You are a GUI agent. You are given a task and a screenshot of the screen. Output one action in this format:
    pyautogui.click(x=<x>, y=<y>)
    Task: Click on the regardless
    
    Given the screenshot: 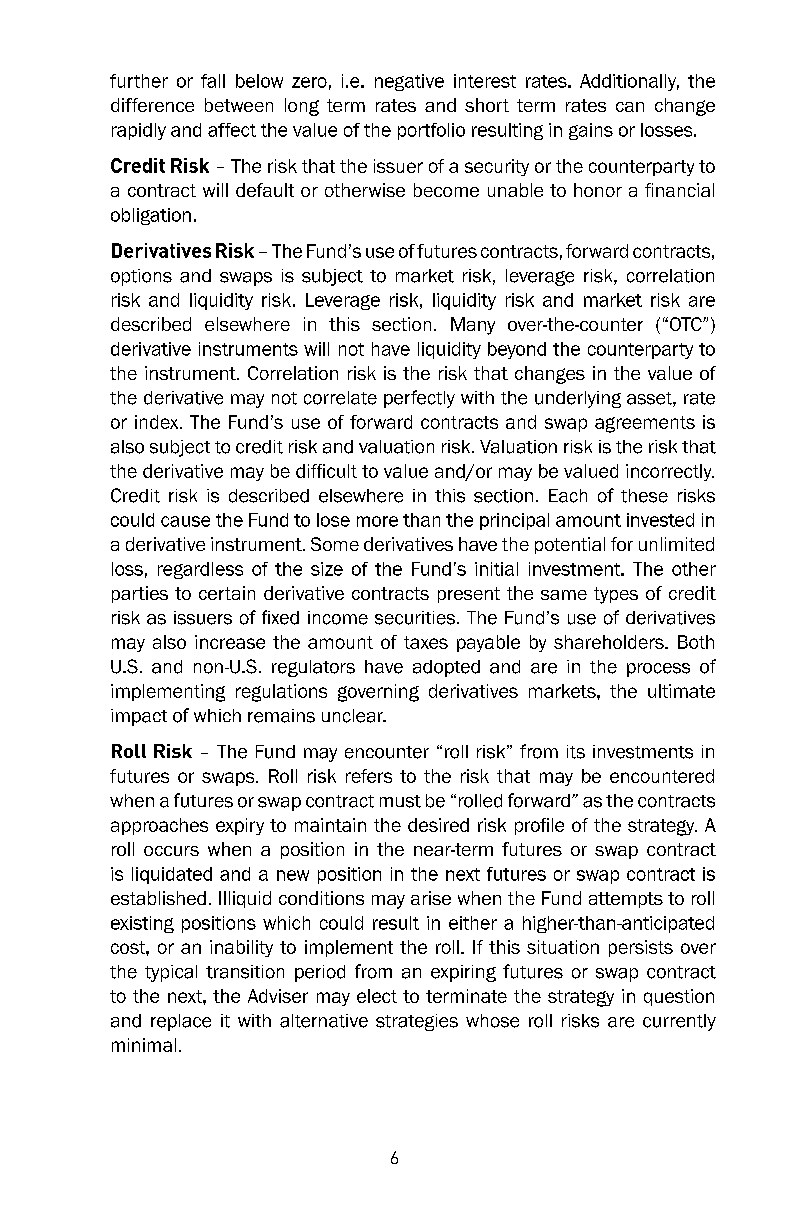 What is the action you would take?
    pyautogui.click(x=200, y=570)
